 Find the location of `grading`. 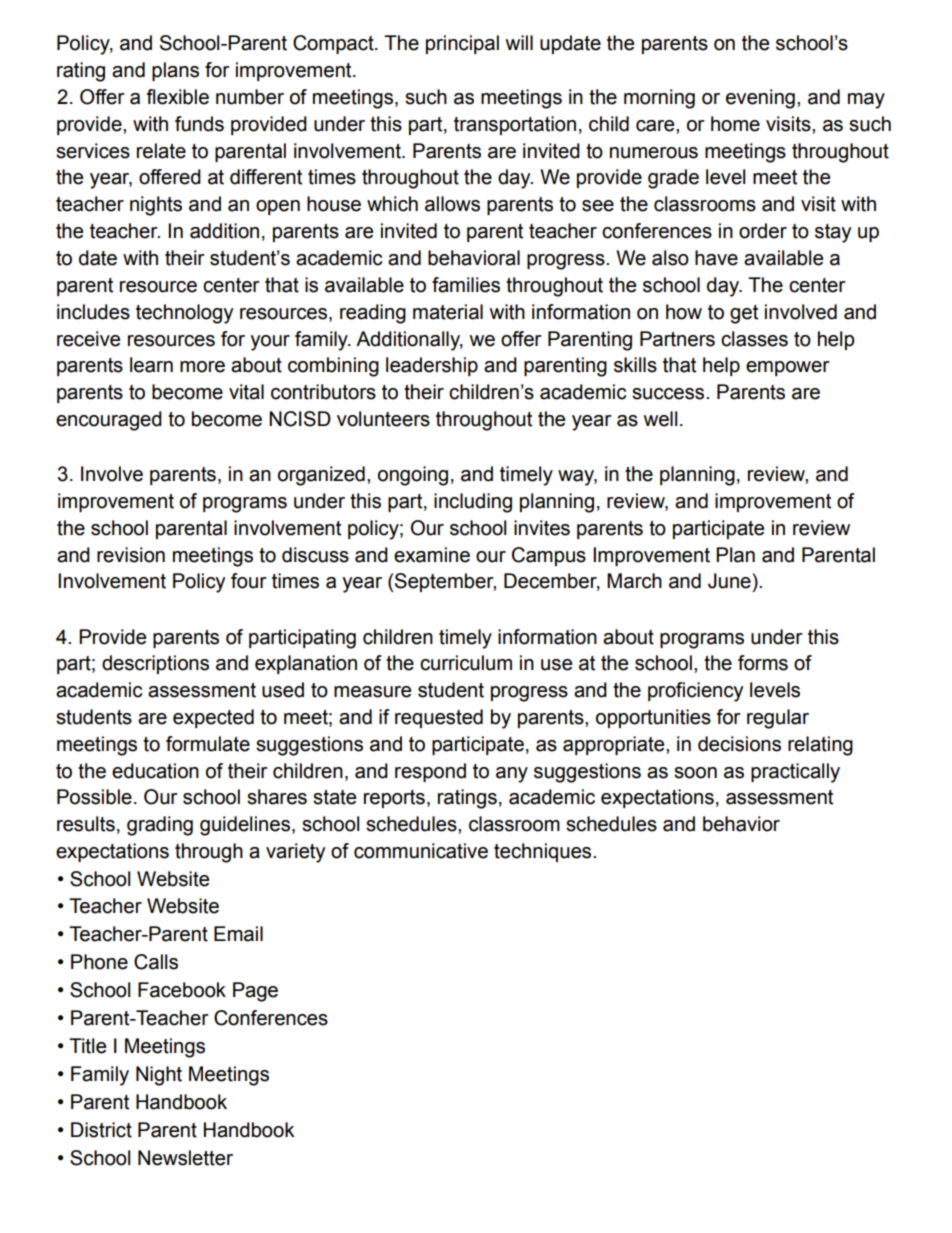

grading is located at coordinates (160, 826).
